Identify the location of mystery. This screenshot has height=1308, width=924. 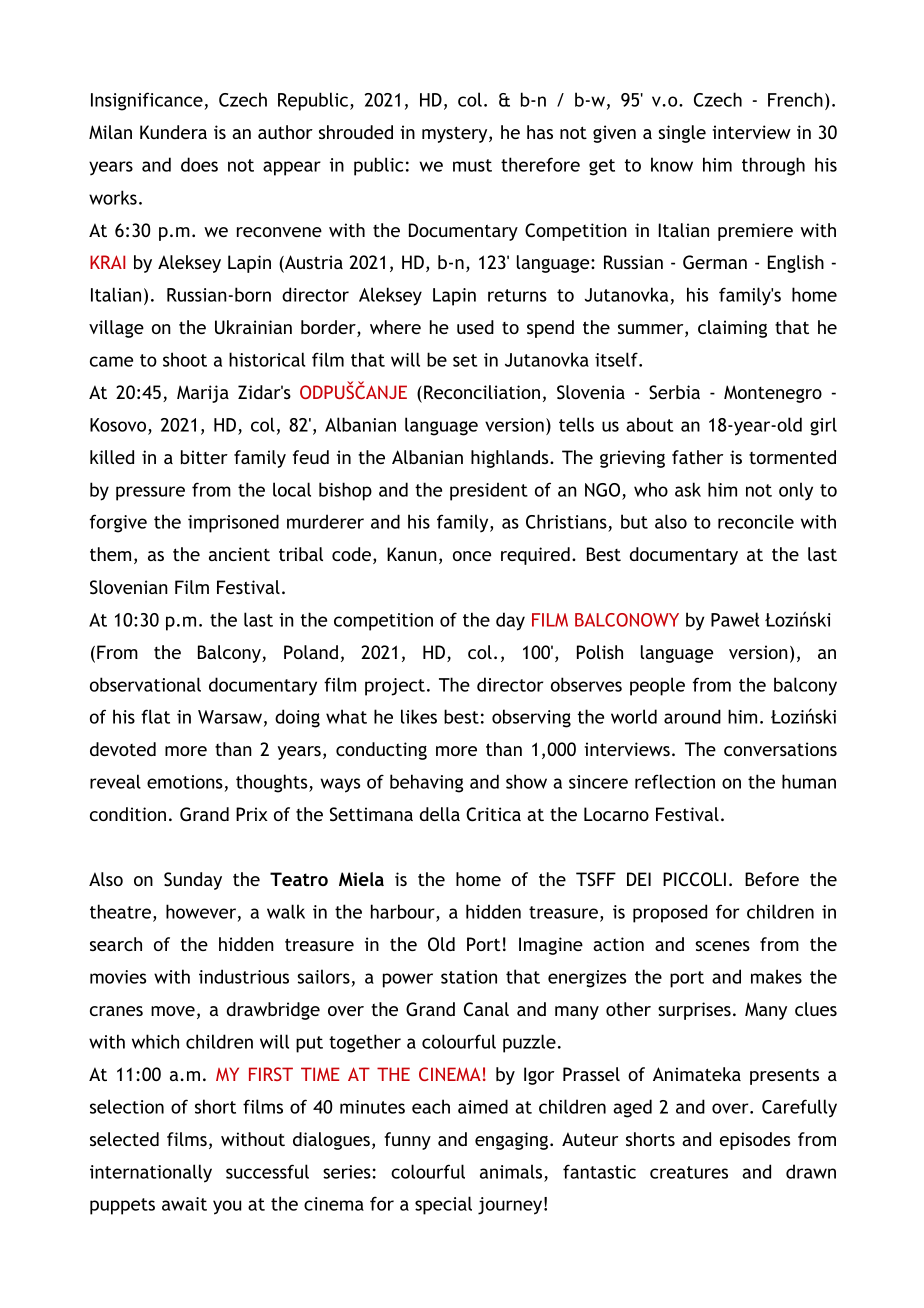
(456, 134).
